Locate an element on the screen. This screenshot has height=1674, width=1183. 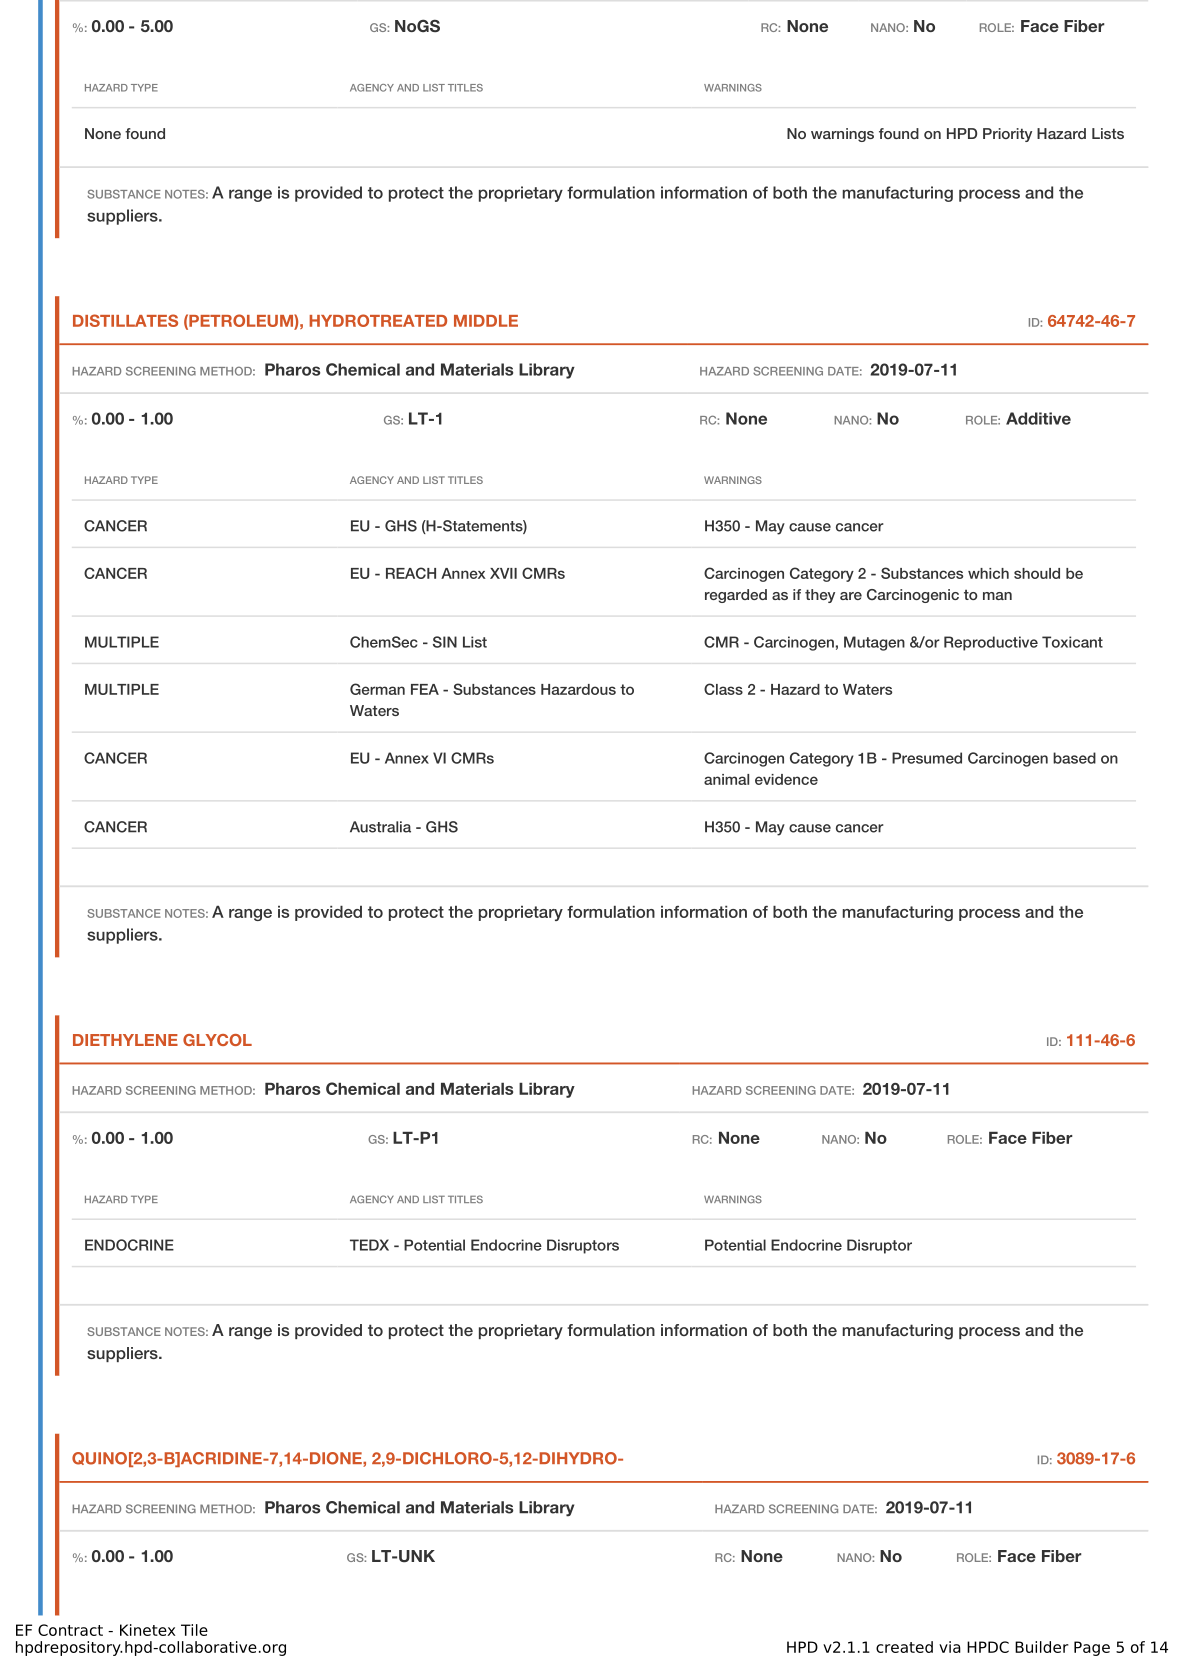
GLYCOL is located at coordinates (217, 1040).
